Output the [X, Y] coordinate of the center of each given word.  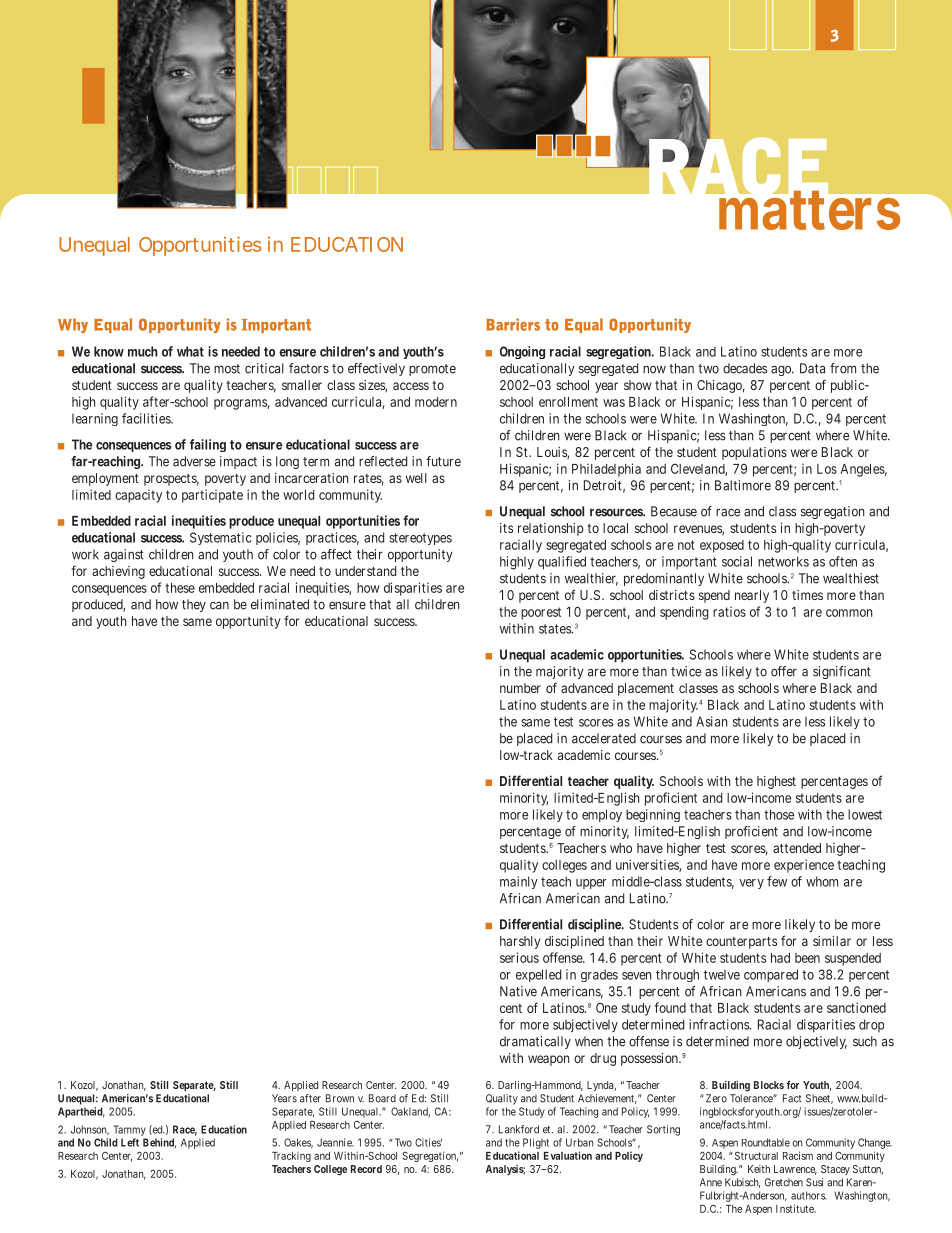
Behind [158, 1142]
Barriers [513, 324]
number [520, 688]
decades [745, 368]
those [779, 814]
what [190, 351]
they [194, 605]
